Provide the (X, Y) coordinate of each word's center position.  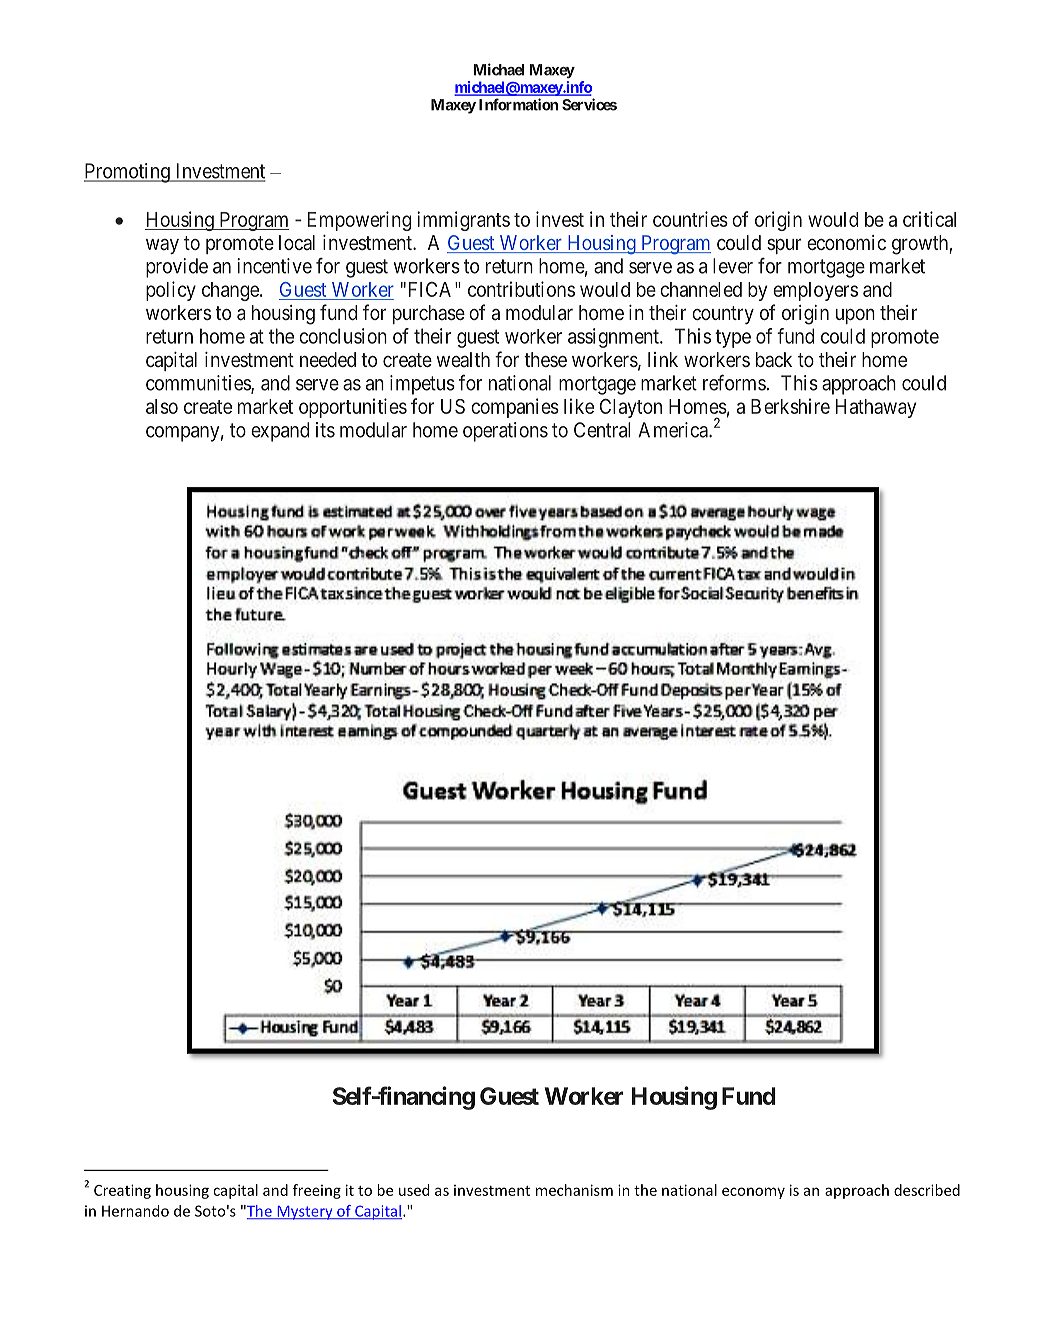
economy (753, 1193)
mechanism (574, 1190)
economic (846, 242)
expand (280, 432)
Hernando (135, 1211)
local (297, 242)
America (674, 430)
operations (505, 432)
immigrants (463, 221)
